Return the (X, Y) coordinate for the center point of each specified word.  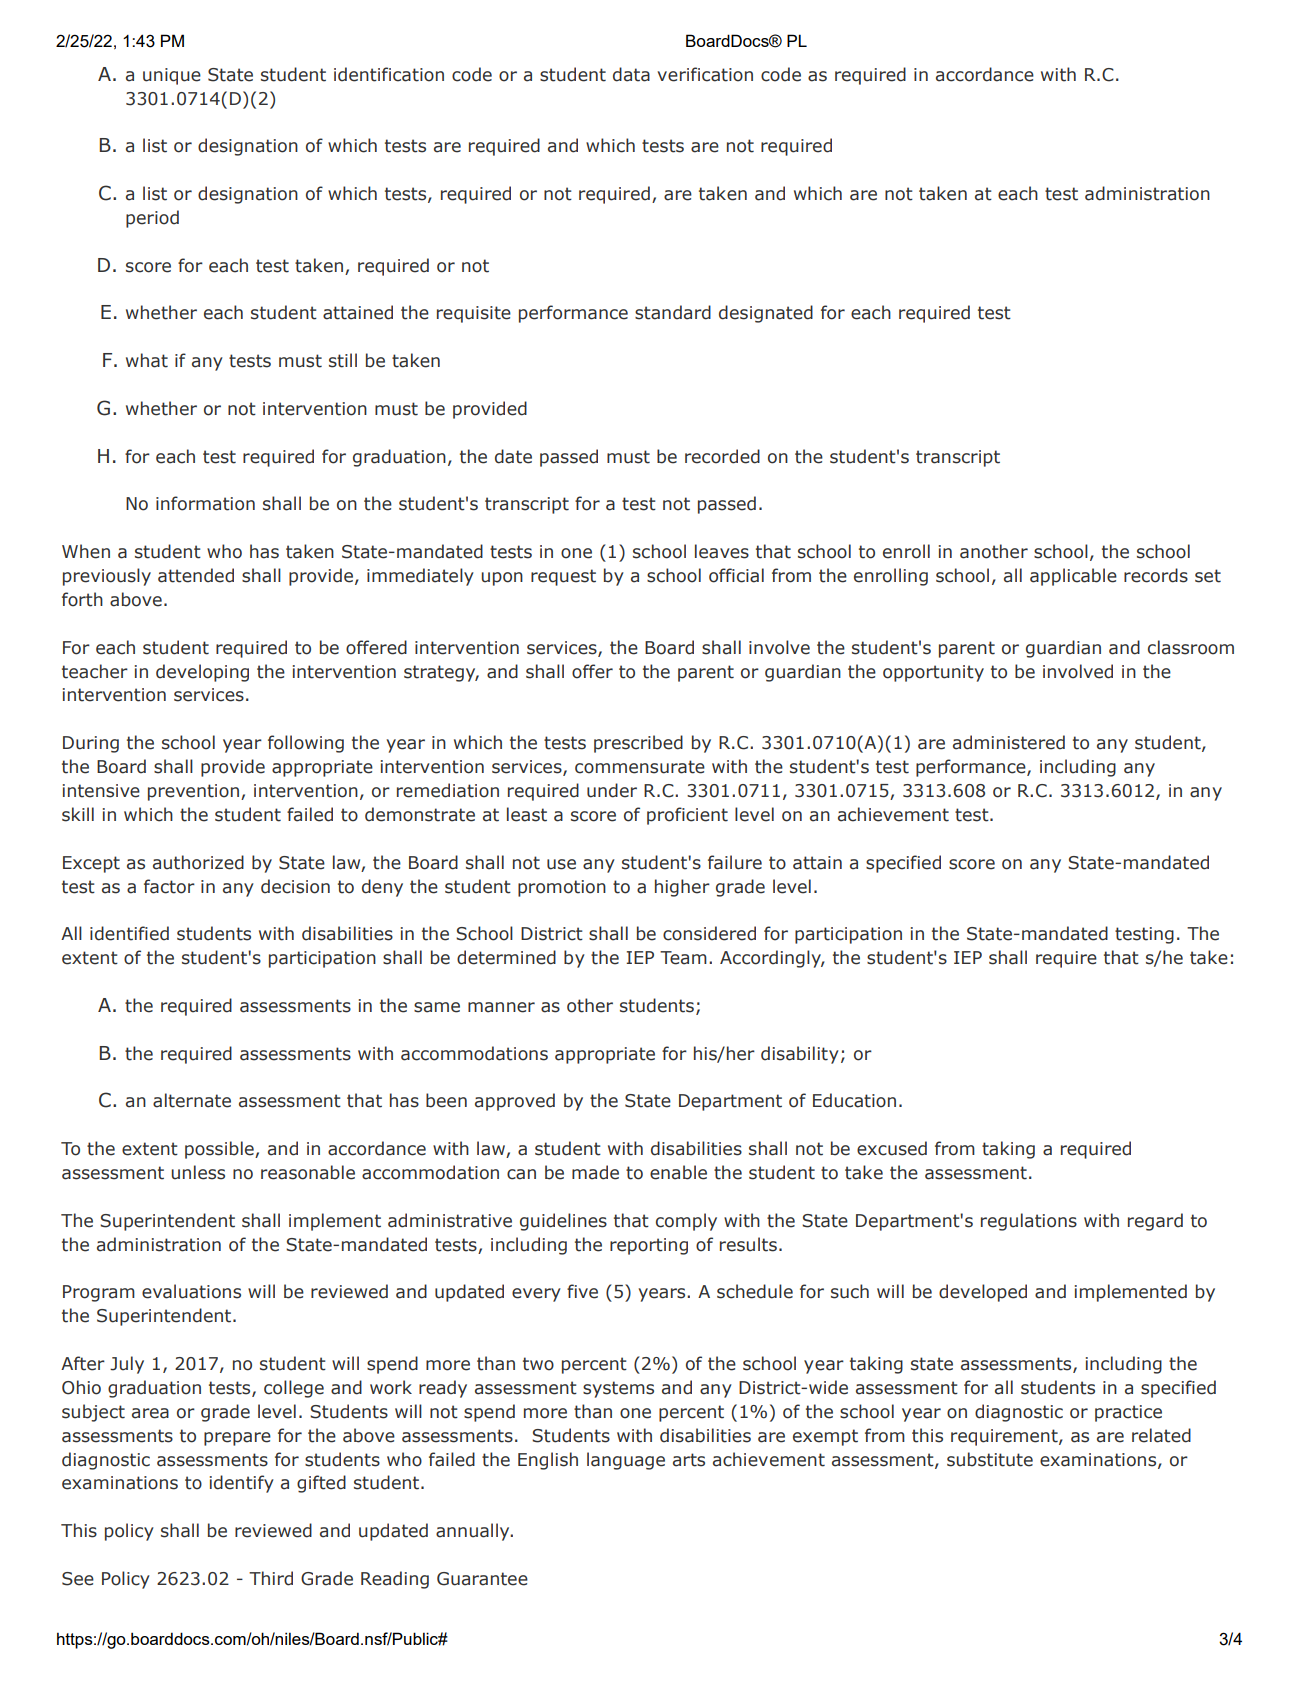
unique (172, 76)
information (205, 503)
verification (705, 74)
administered (1009, 742)
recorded (722, 456)
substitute (990, 1459)
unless (198, 1172)
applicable (1073, 577)
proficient (687, 816)
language (626, 1461)
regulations (1029, 1222)
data (631, 74)
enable (678, 1172)
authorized (198, 862)
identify (242, 1484)
